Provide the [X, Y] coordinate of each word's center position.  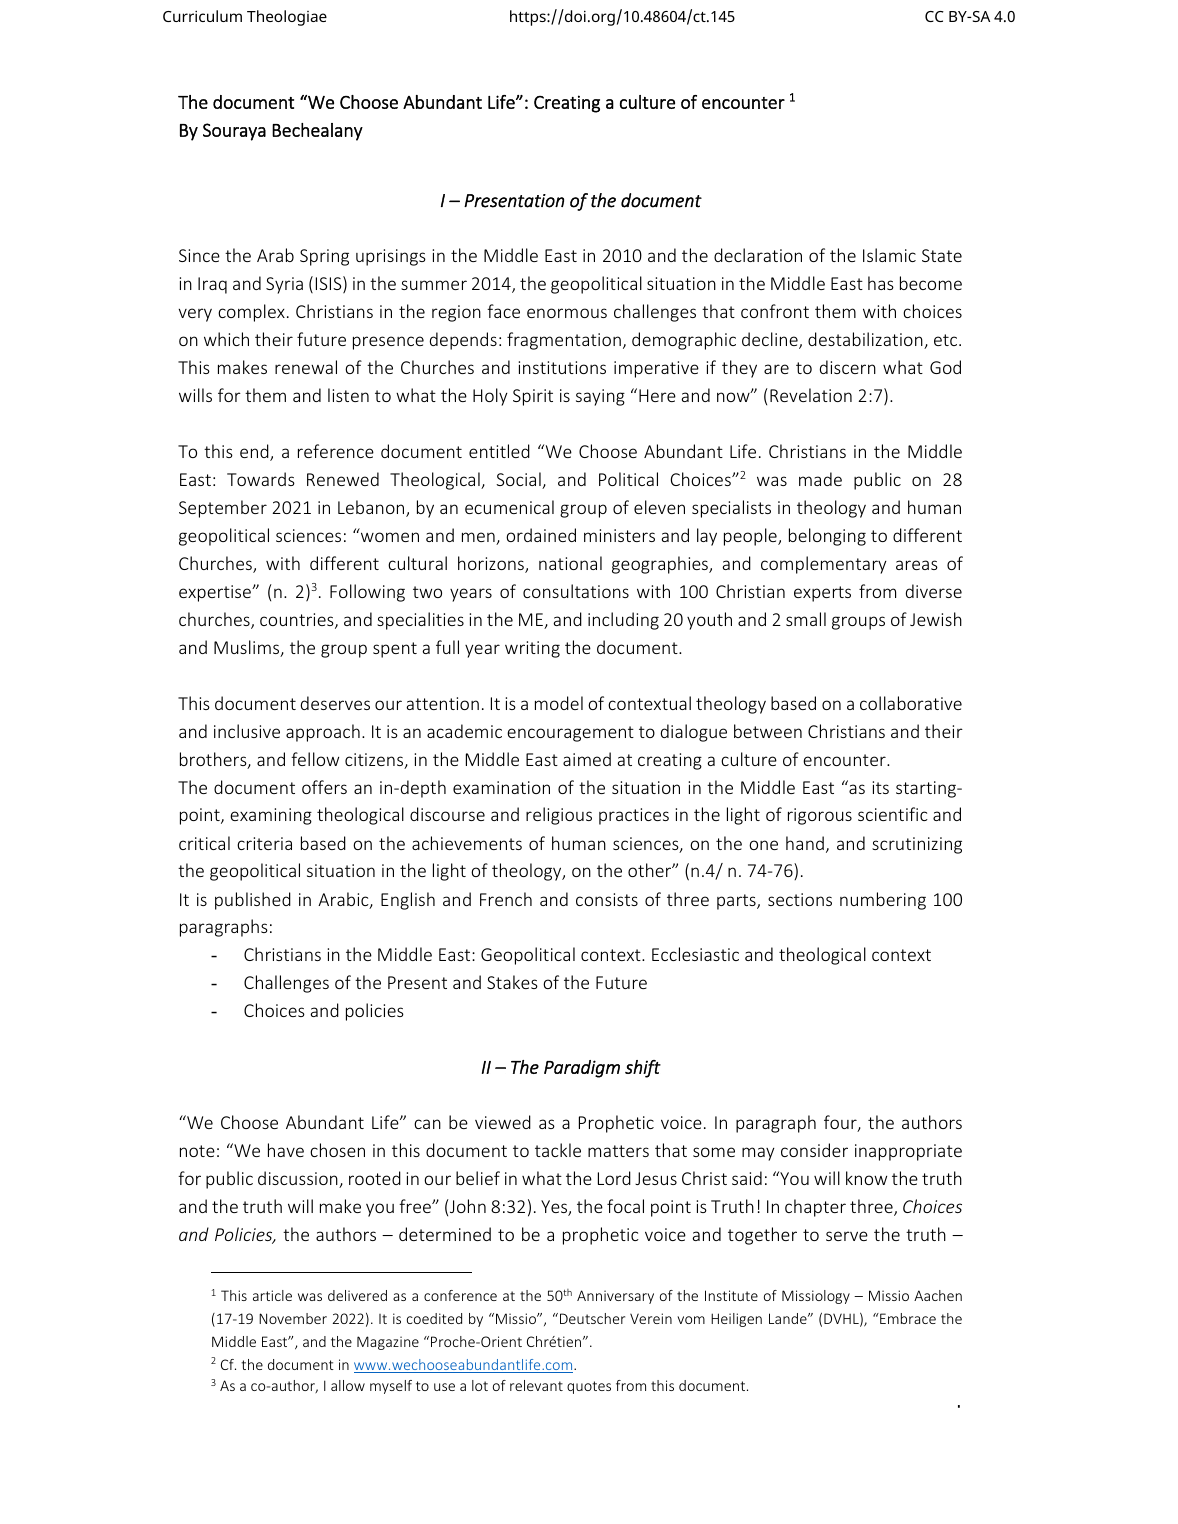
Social [519, 480]
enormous [567, 313]
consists [607, 899]
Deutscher [592, 1318]
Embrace [907, 1318]
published [253, 901]
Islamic [889, 255]
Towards [261, 479]
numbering [883, 901]
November [293, 1318]
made [820, 479]
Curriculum [202, 16]
